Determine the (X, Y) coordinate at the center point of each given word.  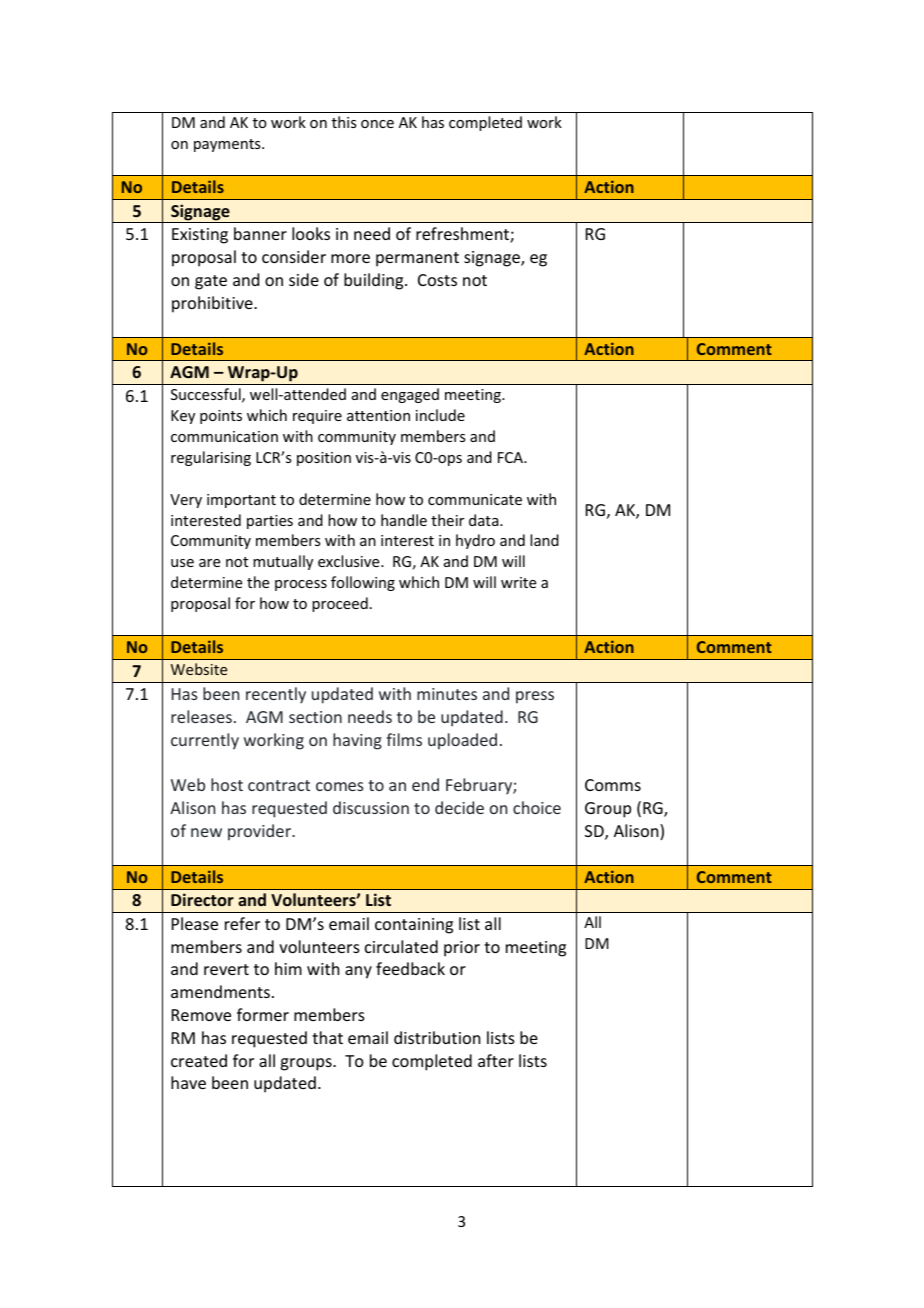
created (199, 1060)
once (377, 124)
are (209, 563)
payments (228, 145)
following (363, 583)
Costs (437, 280)
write (518, 582)
